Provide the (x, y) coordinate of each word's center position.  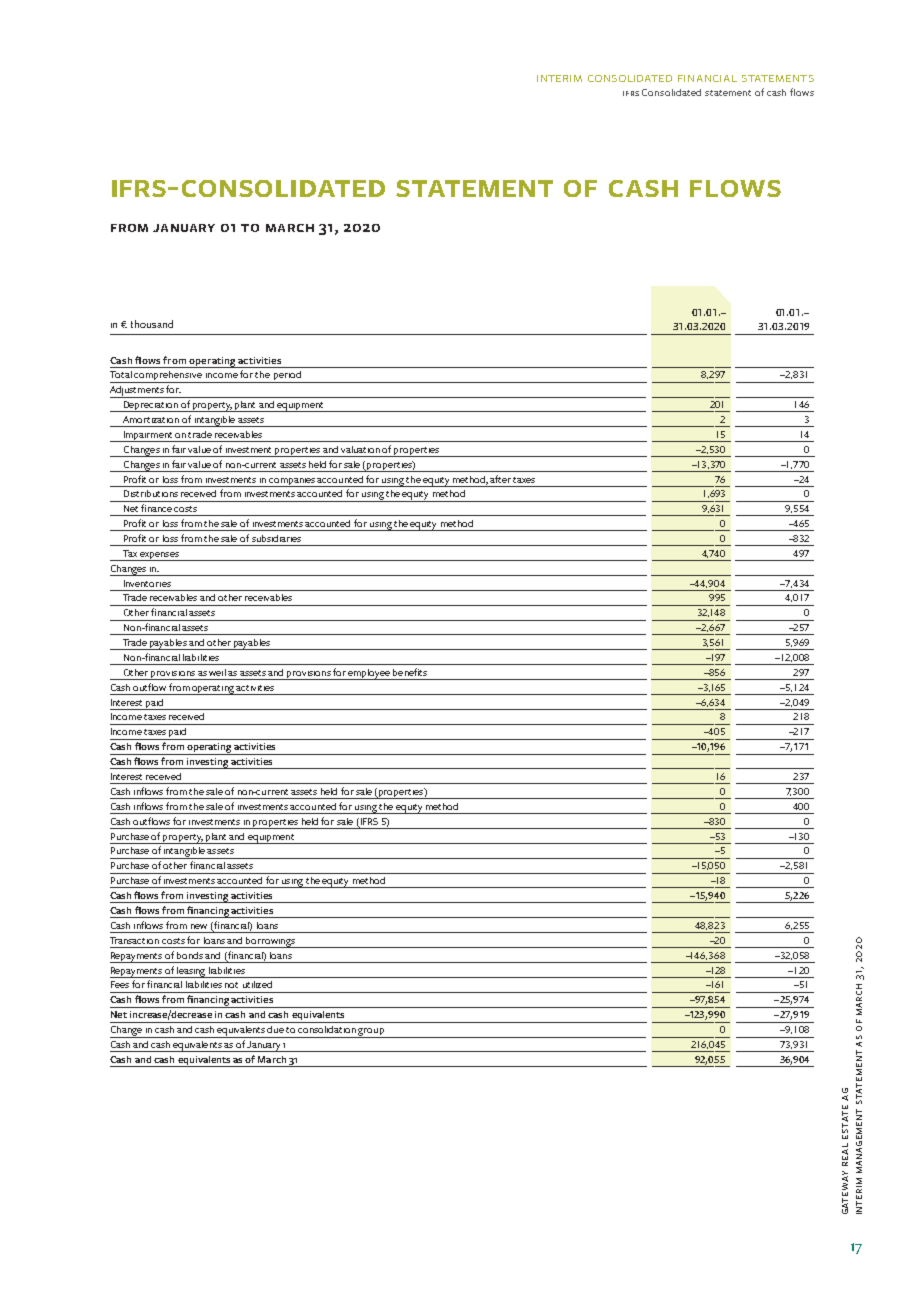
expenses (159, 556)
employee (369, 674)
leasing (191, 972)
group (371, 1033)
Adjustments (138, 392)
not (231, 985)
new (199, 926)
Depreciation (151, 406)
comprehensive (168, 377)
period (287, 377)
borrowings (270, 942)
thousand (152, 324)
